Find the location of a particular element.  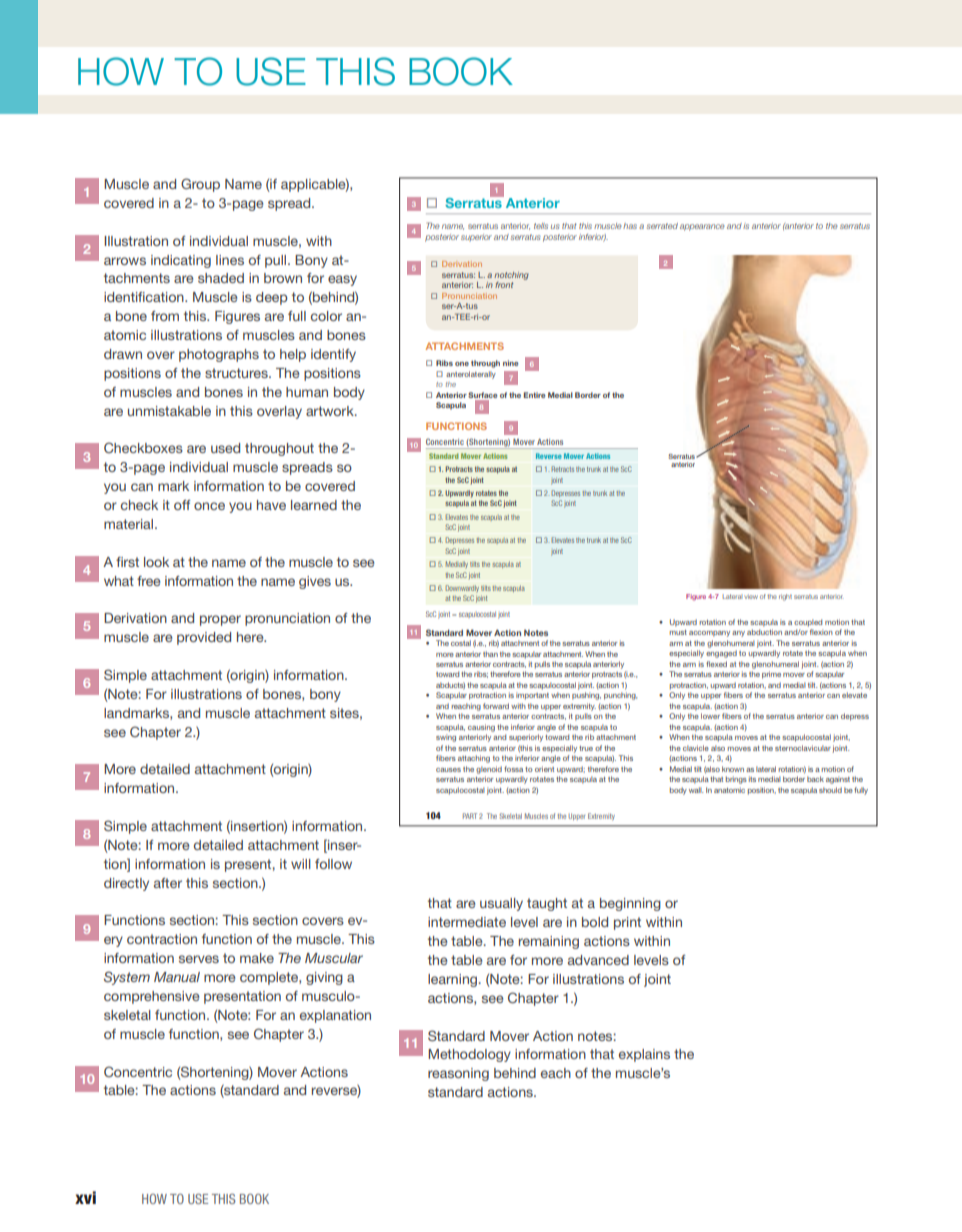

Methodology is located at coordinates (469, 1055).
